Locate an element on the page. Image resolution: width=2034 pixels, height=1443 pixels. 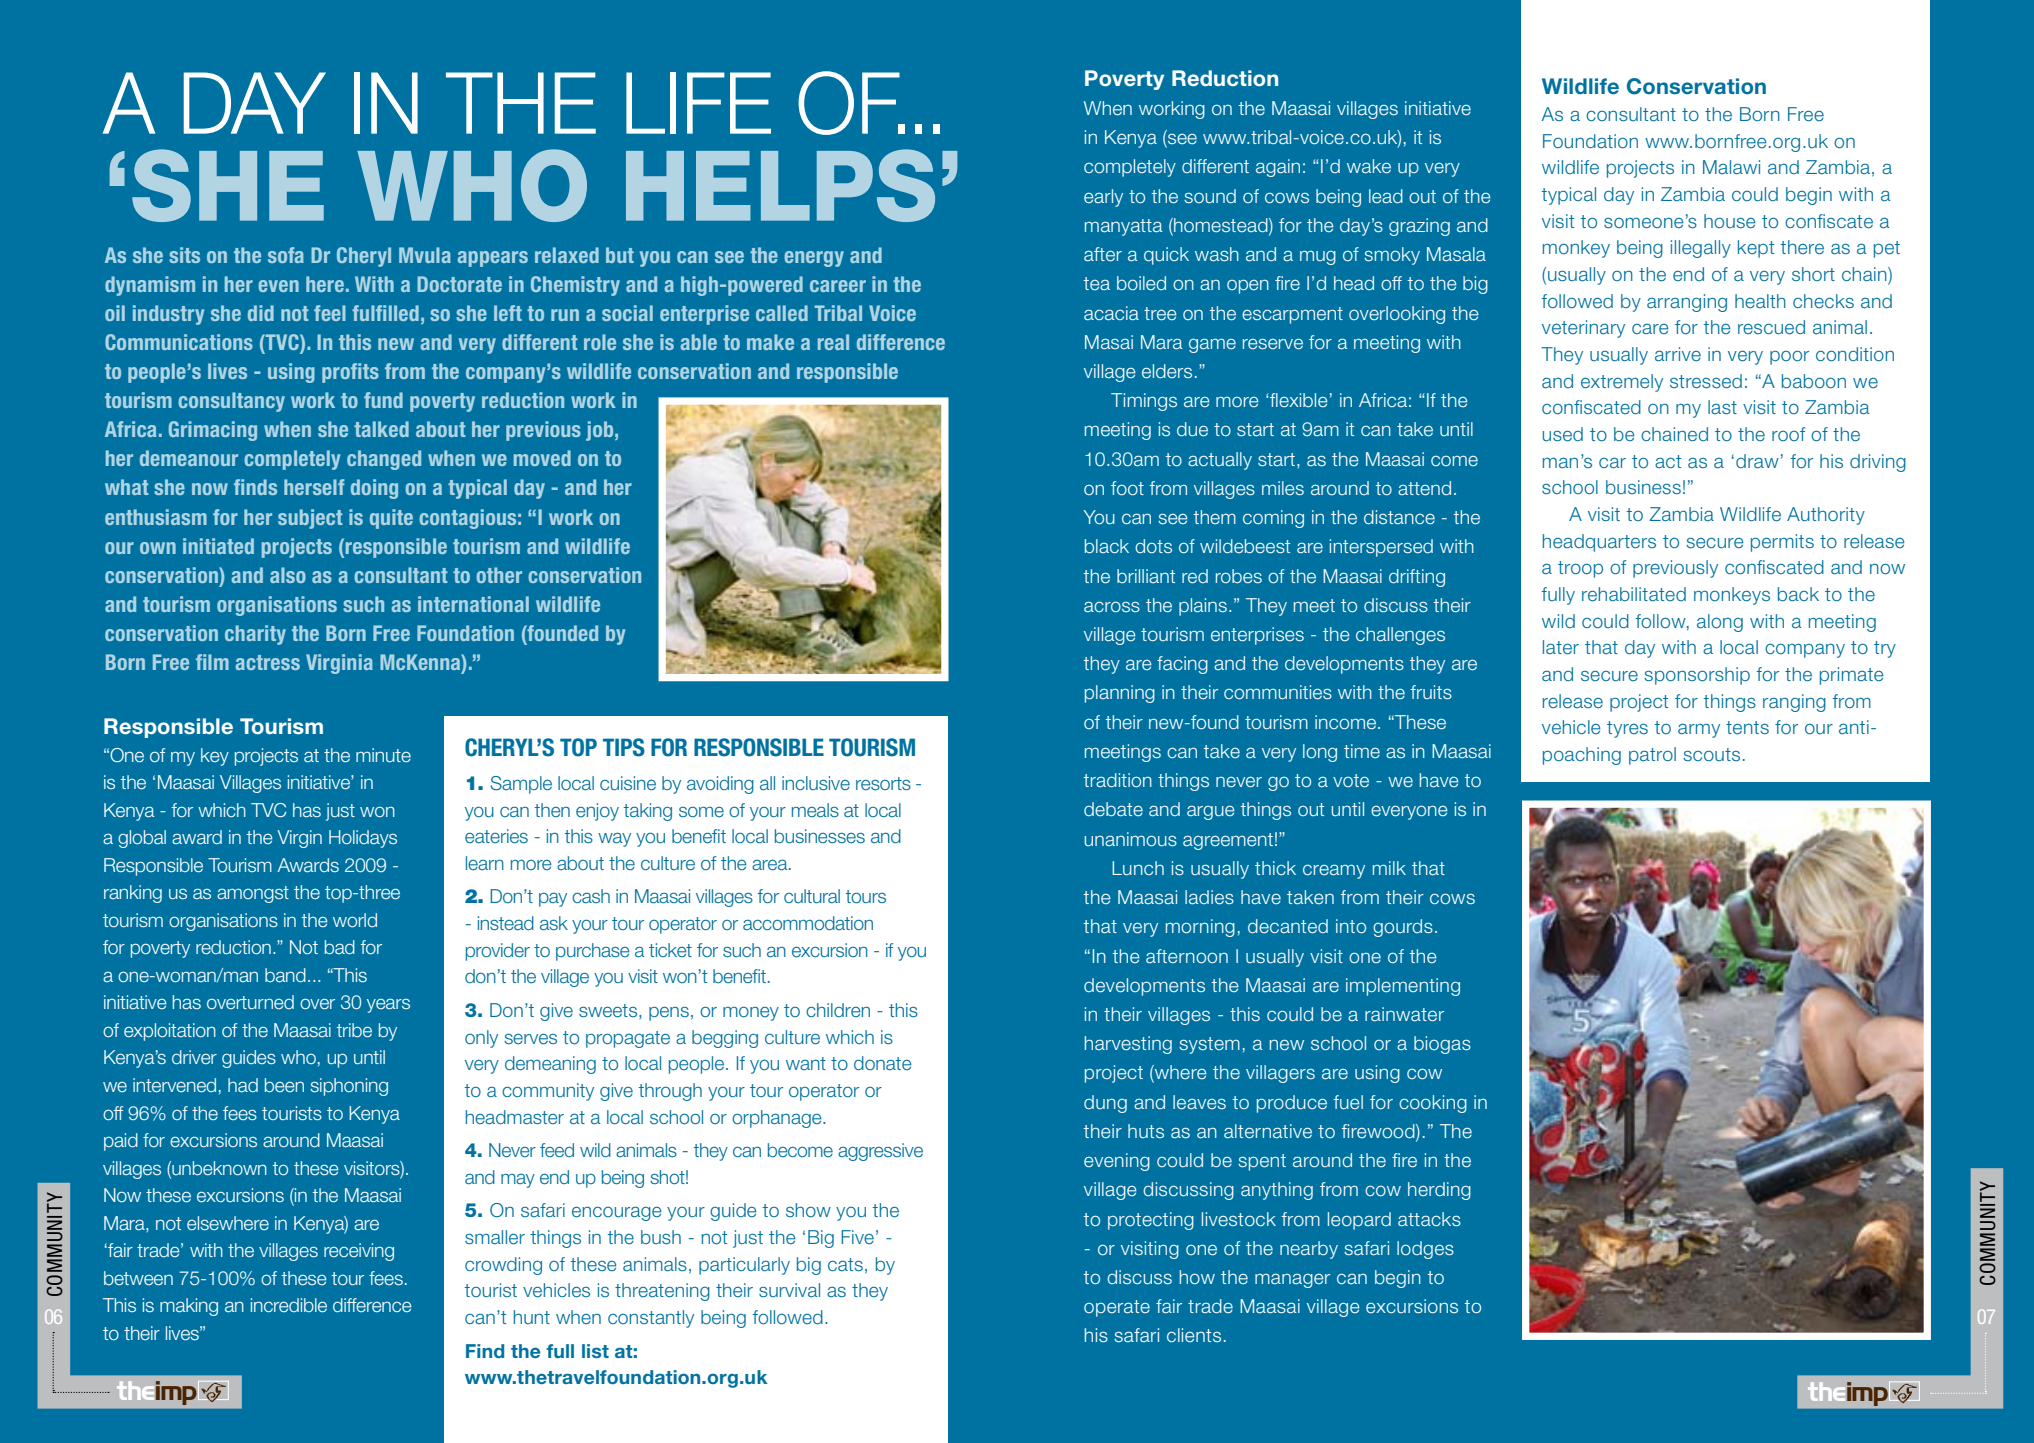
black is located at coordinates (1107, 546).
